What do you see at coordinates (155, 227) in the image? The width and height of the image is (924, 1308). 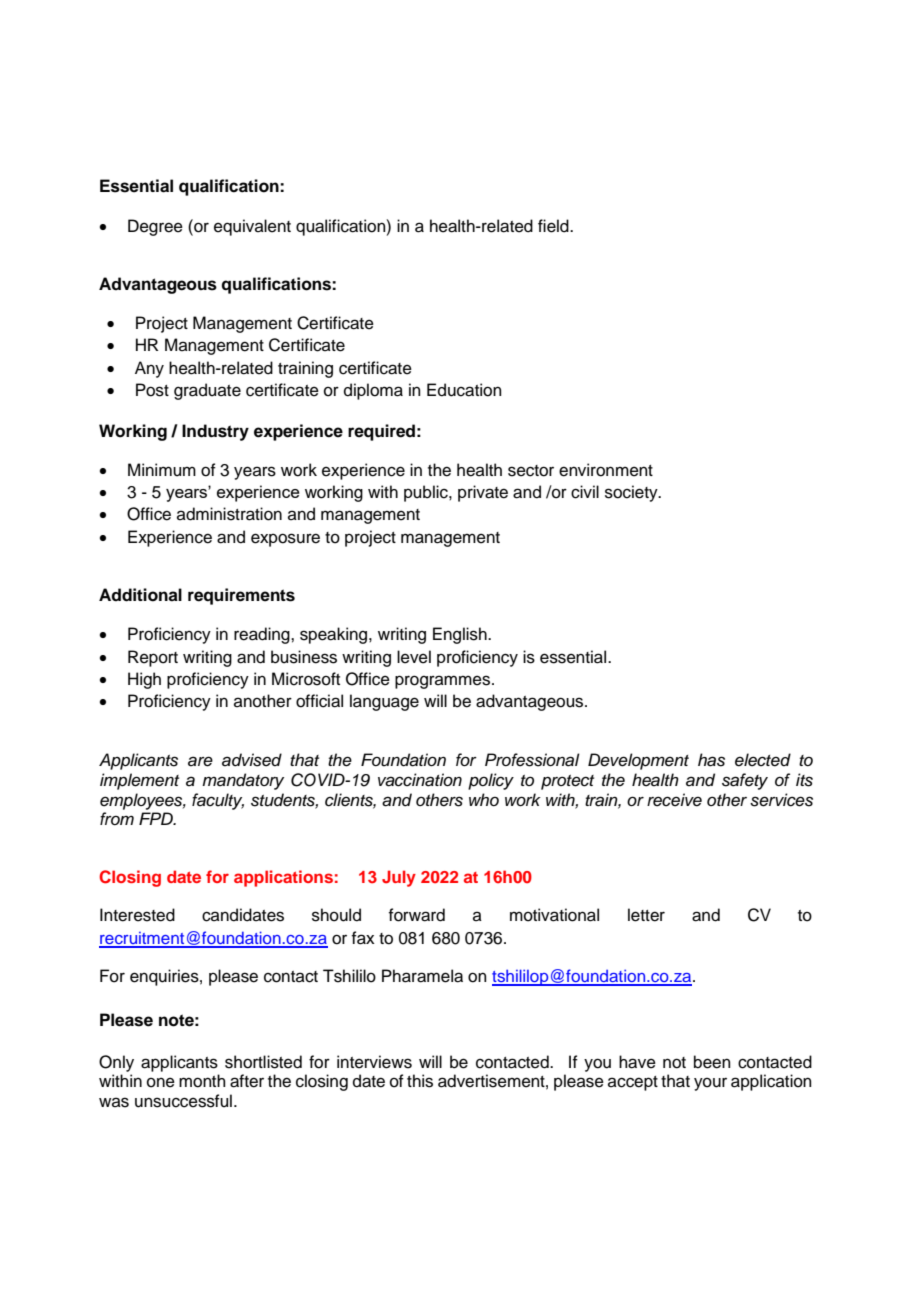 I see `Degree` at bounding box center [155, 227].
